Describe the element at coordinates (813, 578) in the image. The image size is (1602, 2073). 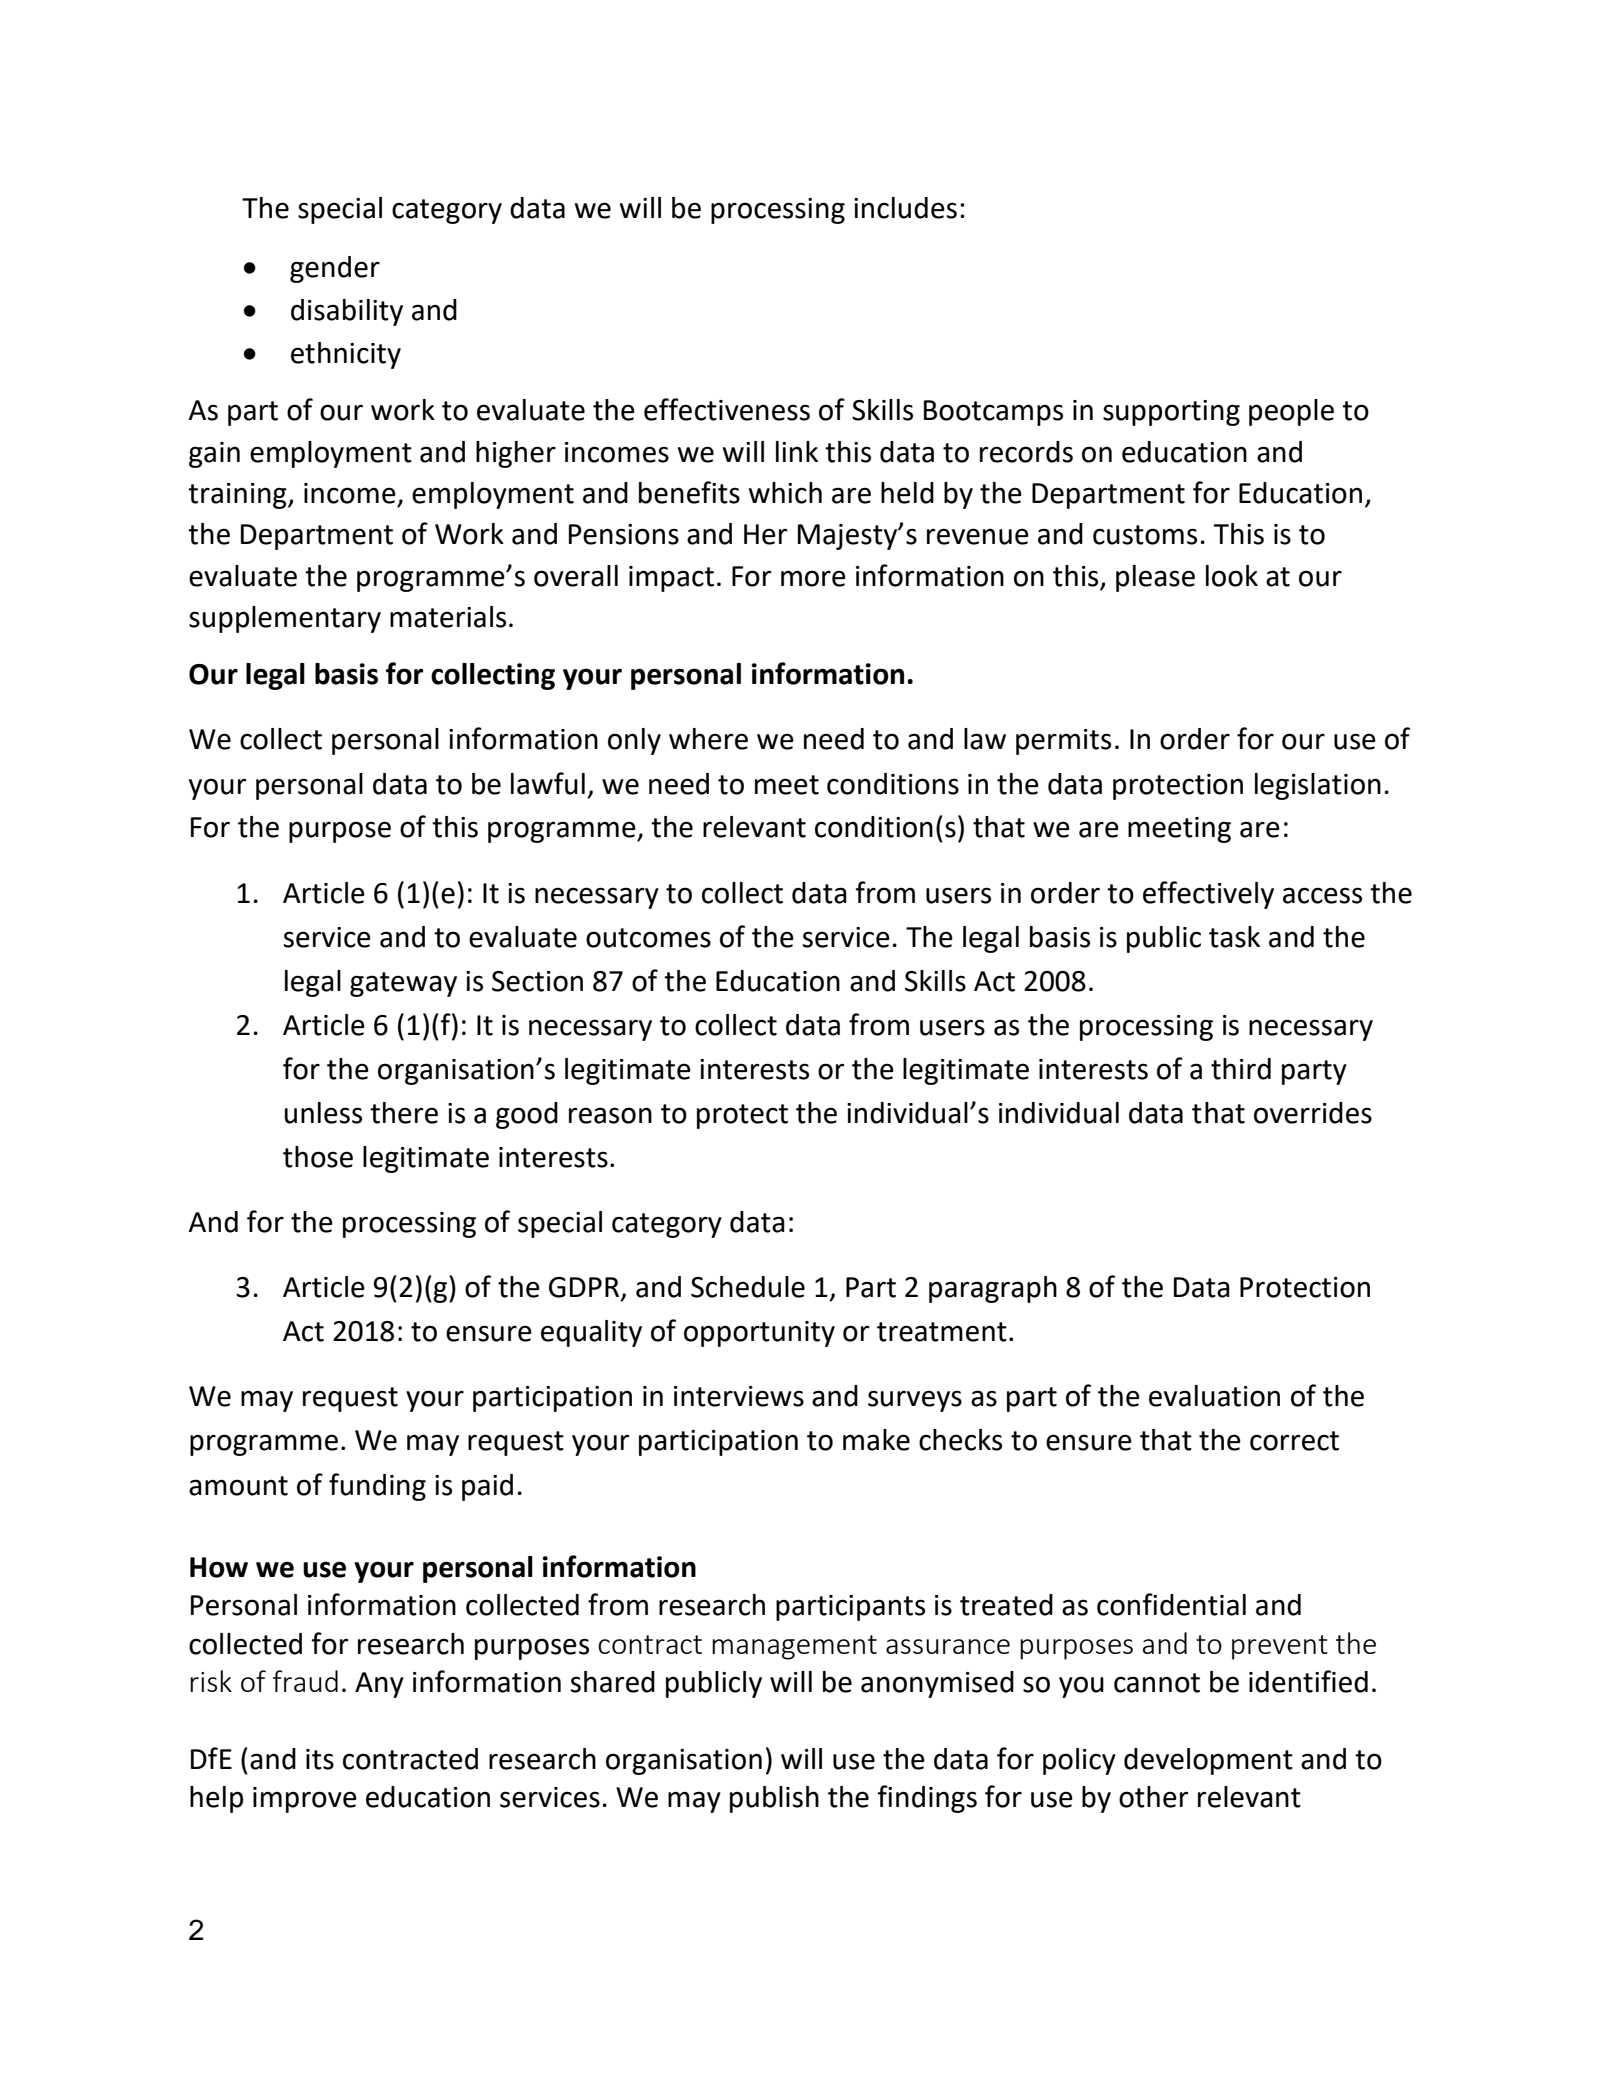
I see `more` at that location.
